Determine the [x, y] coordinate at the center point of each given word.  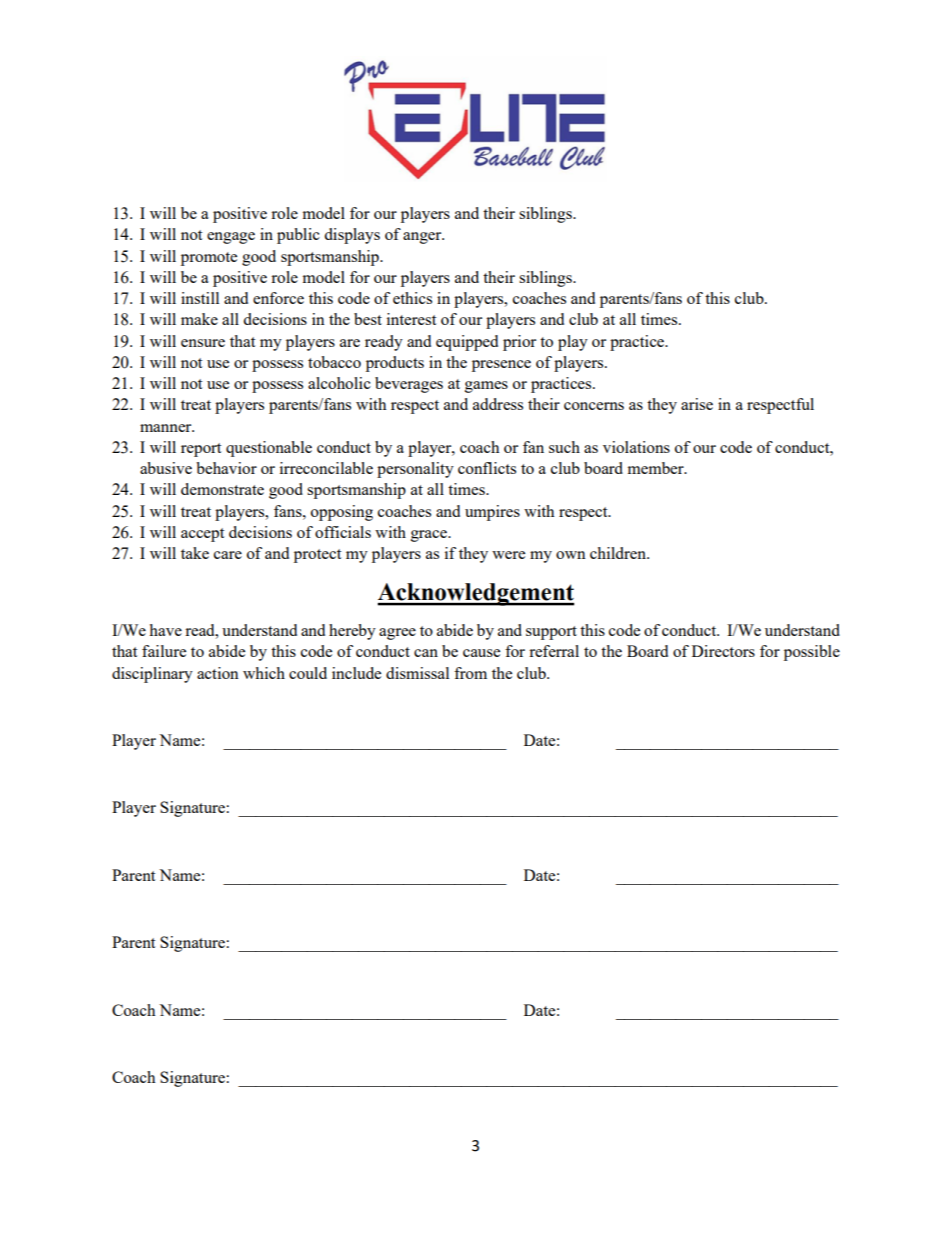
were [508, 555]
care [228, 555]
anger [423, 238]
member [656, 468]
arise [697, 404]
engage [231, 238]
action [218, 673]
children [619, 553]
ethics [412, 298]
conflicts [487, 468]
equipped [467, 343]
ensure [203, 343]
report [201, 450]
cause [481, 653]
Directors [723, 651]
